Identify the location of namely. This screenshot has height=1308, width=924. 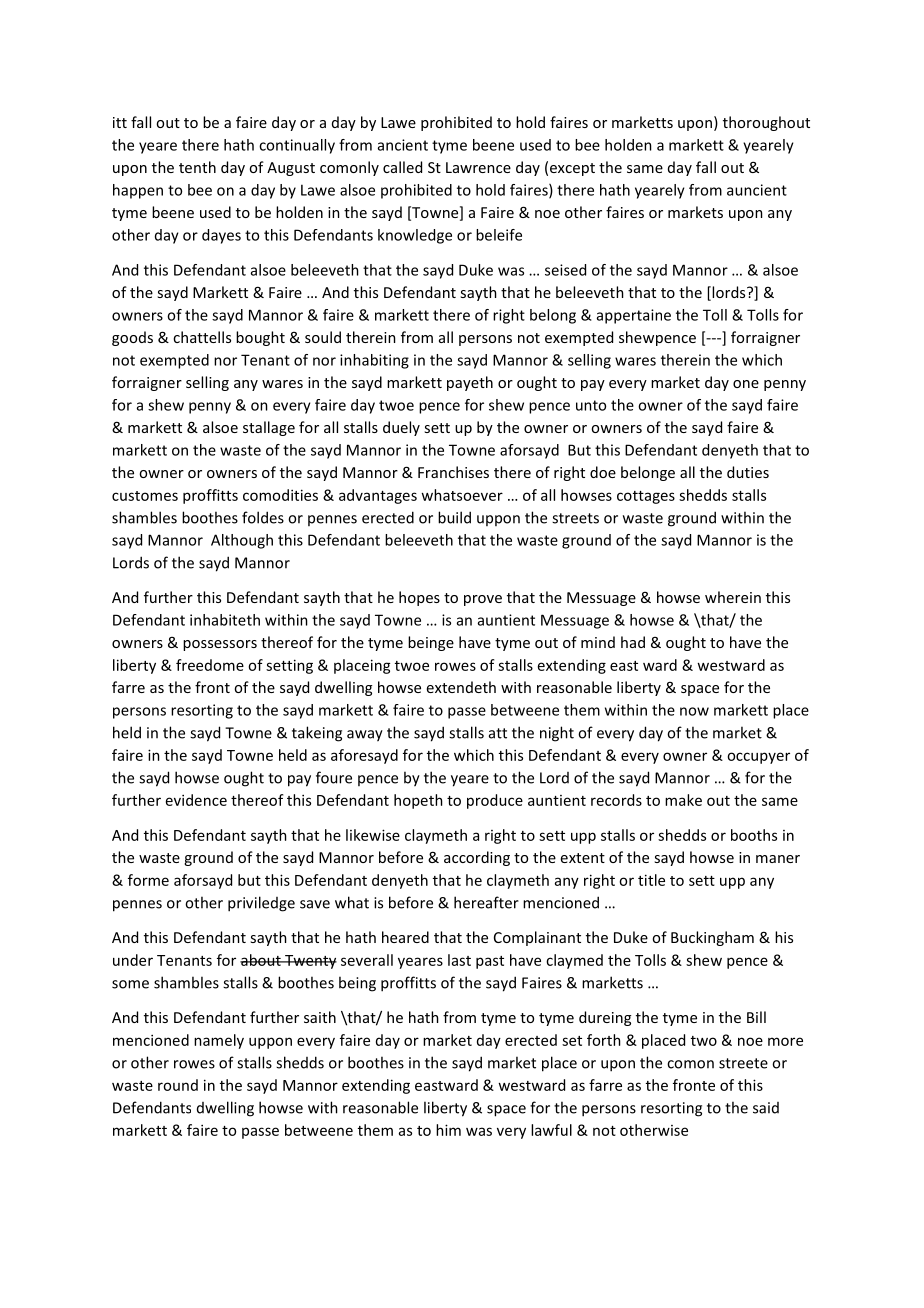
(219, 1041).
